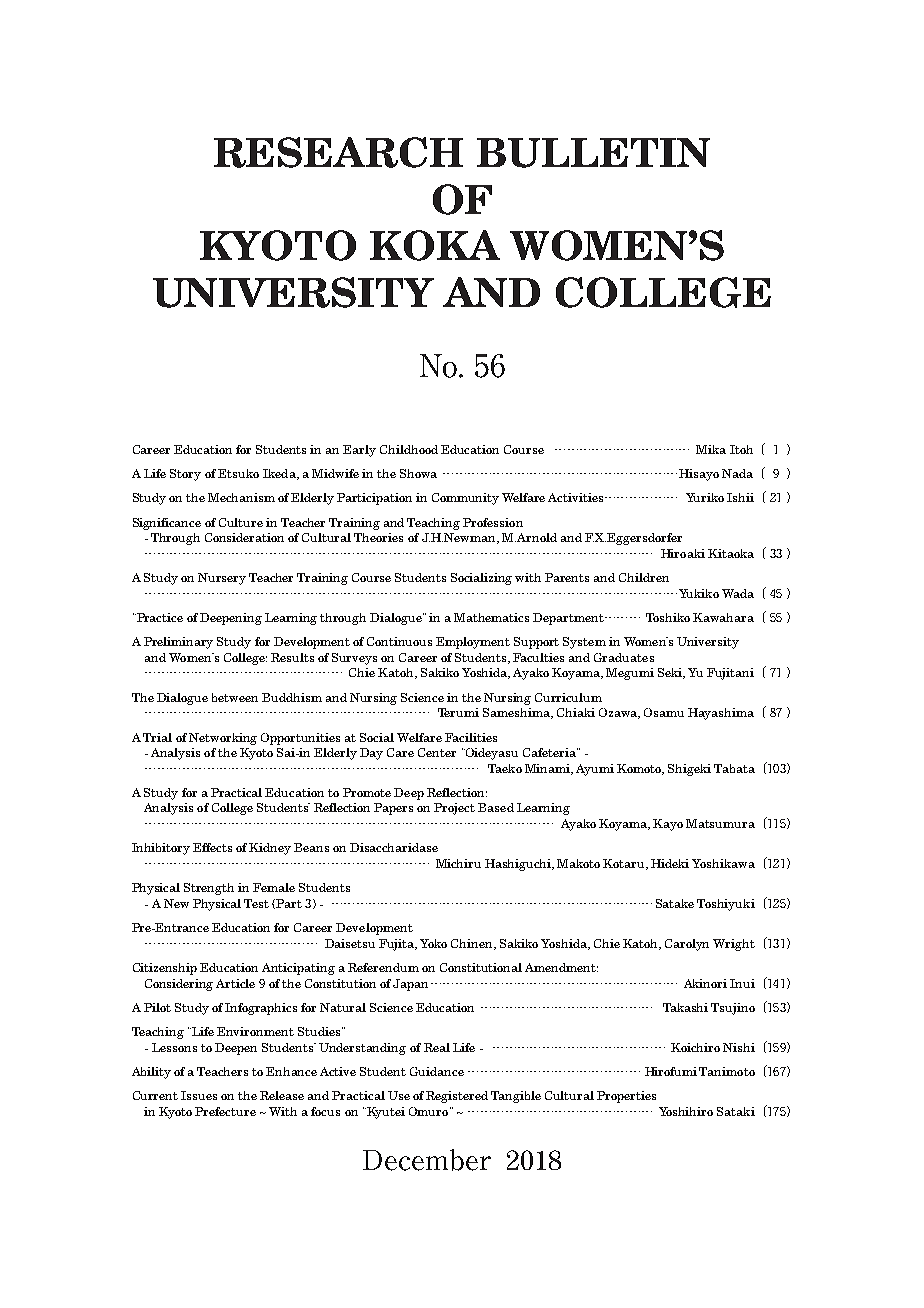 The height and width of the image is (1308, 924). Describe the element at coordinates (454, 809) in the image. I see `Project` at that location.
